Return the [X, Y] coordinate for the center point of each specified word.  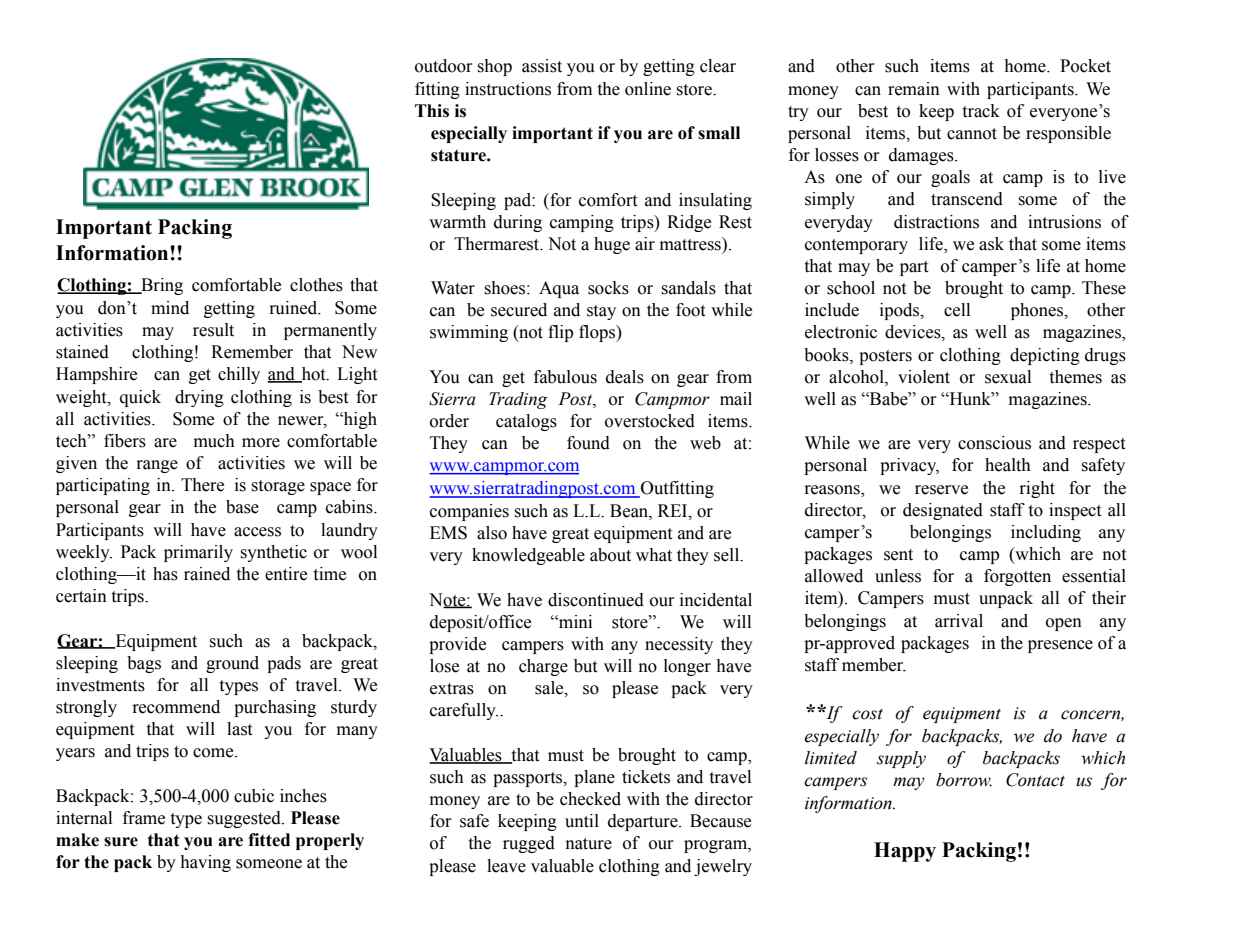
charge [543, 667]
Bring [161, 286]
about [610, 555]
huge [612, 245]
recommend [176, 707]
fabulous [565, 377]
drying [199, 398]
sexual [1008, 377]
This [432, 111]
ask [991, 244]
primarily [198, 553]
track [981, 111]
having [205, 863]
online [648, 89]
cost [867, 714]
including [1046, 533]
